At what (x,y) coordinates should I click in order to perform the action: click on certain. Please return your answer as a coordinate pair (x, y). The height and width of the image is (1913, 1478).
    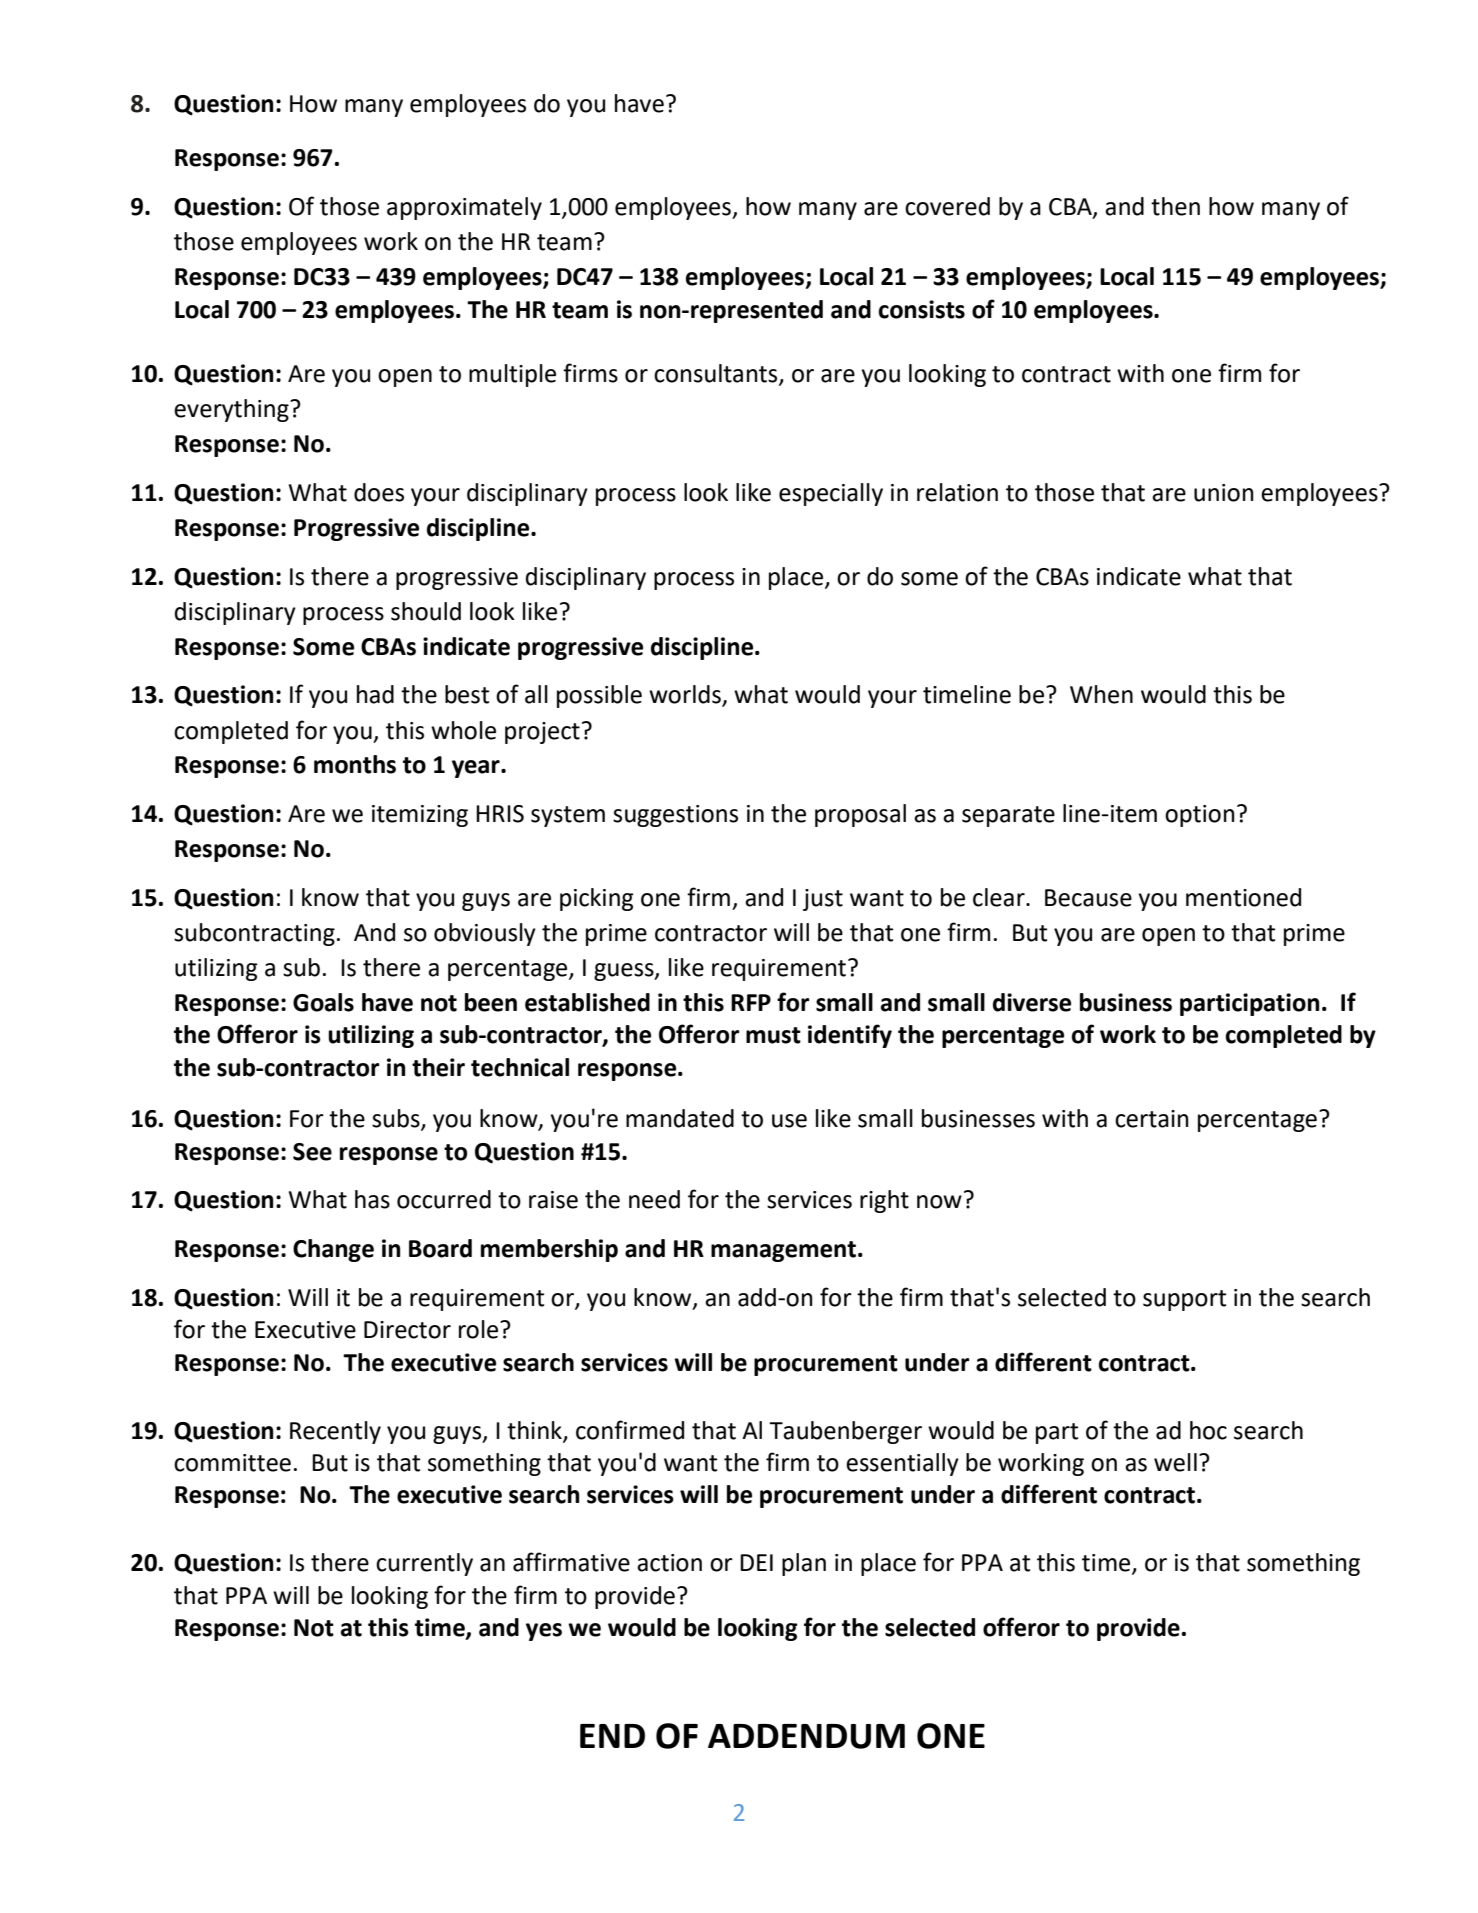
    Looking at the image, I should click on (1152, 1119).
